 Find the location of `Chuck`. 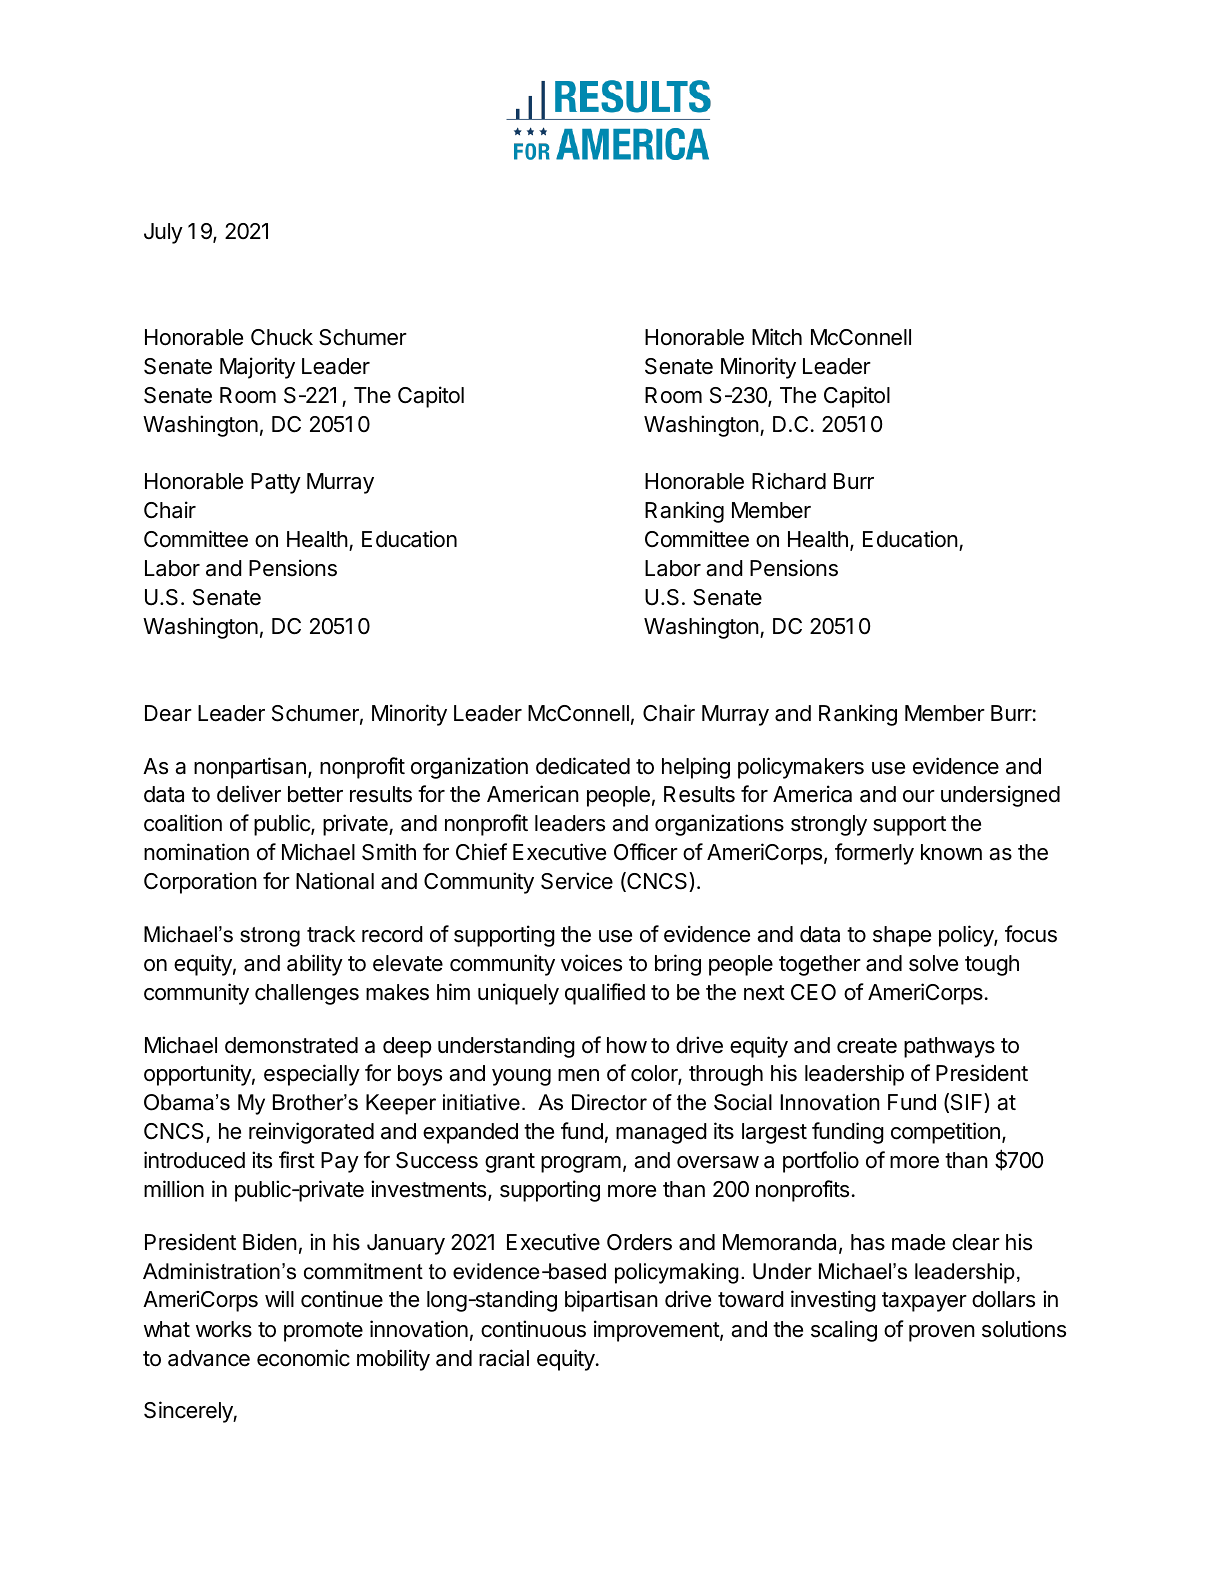

Chuck is located at coordinates (282, 337).
